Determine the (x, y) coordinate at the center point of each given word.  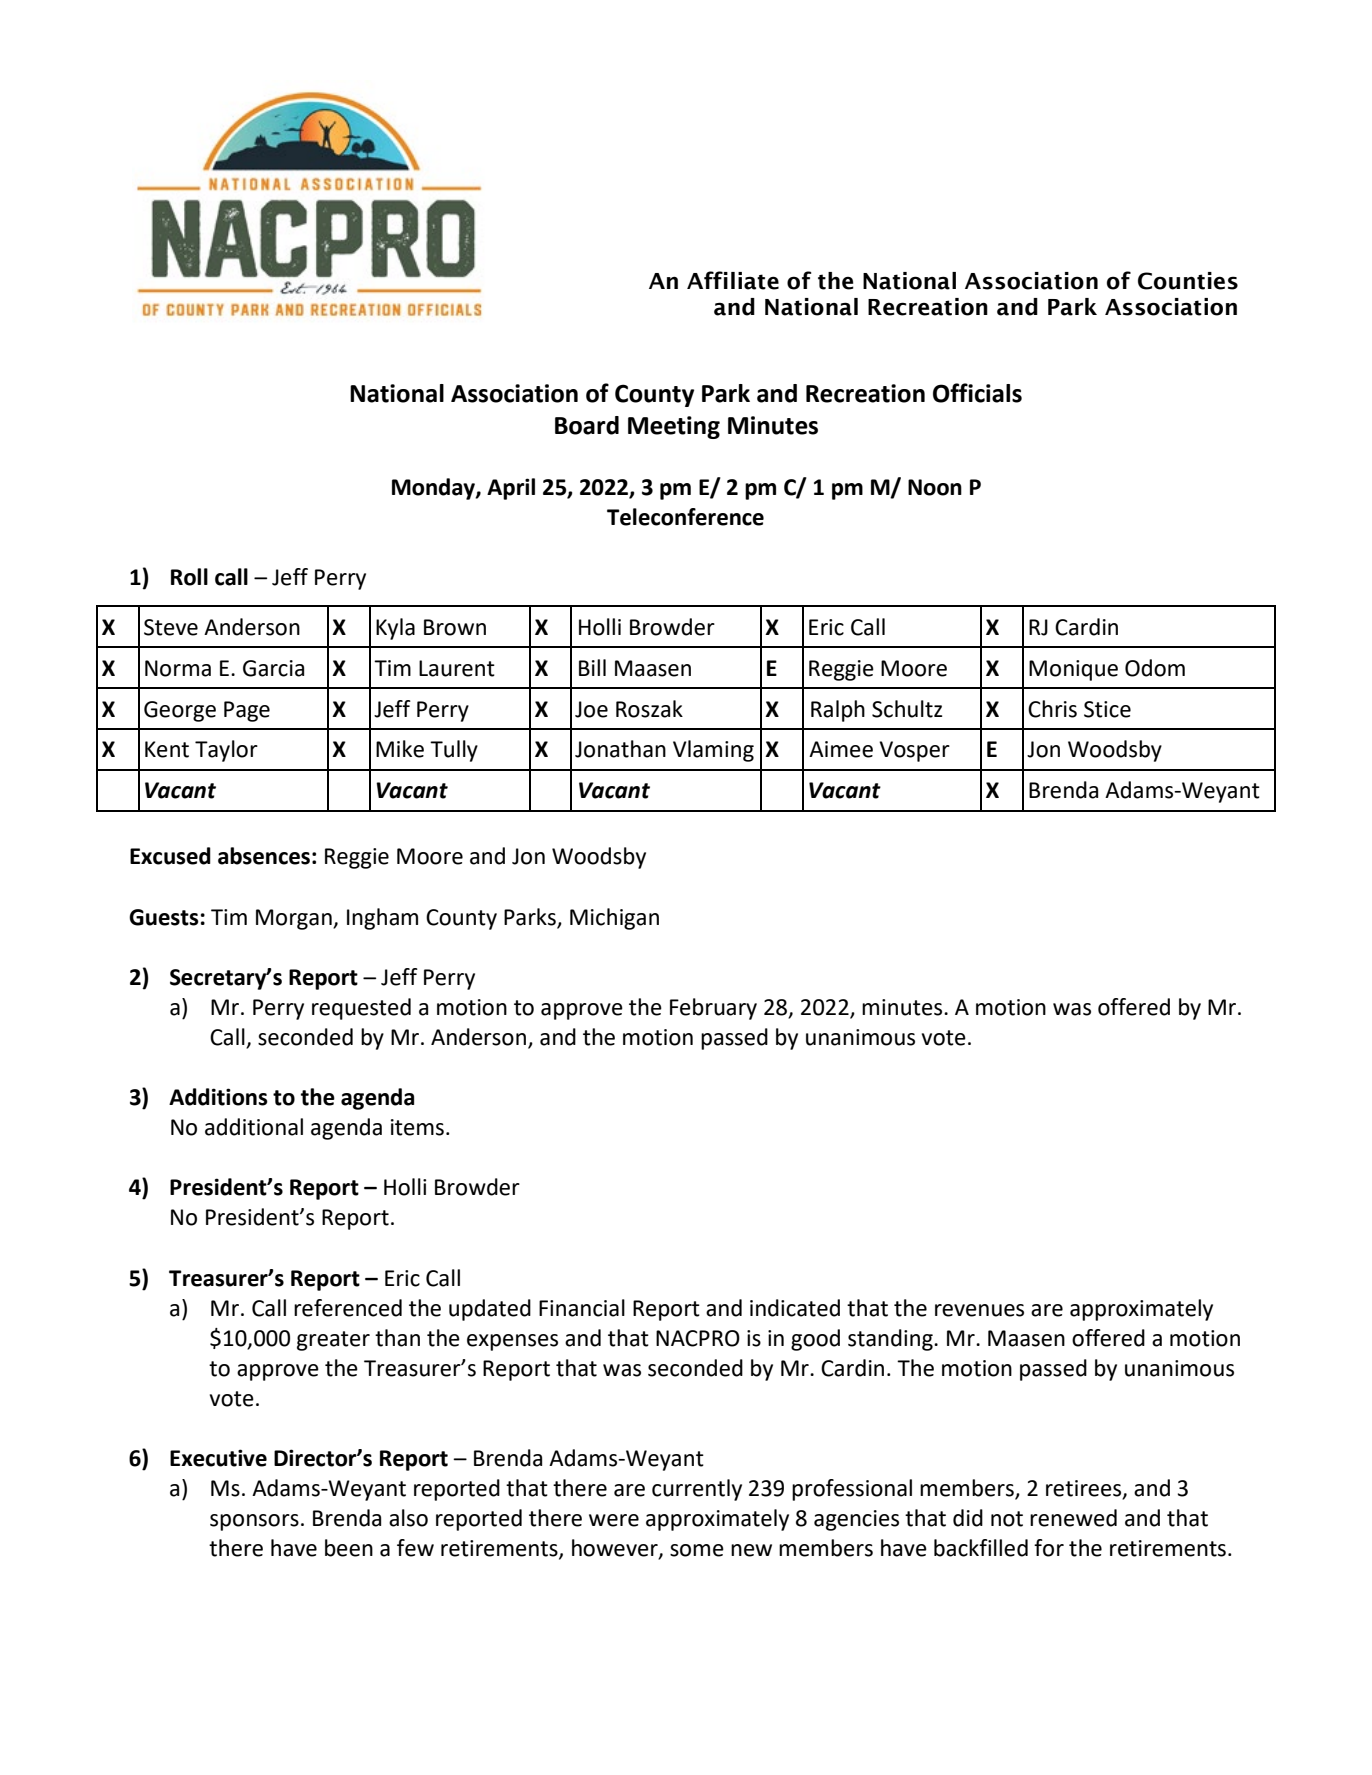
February (713, 1009)
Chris (1052, 709)
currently (697, 1490)
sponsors (254, 1522)
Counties (1188, 281)
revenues (979, 1310)
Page (247, 711)
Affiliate (733, 280)
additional (254, 1127)
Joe (591, 709)
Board (587, 425)
